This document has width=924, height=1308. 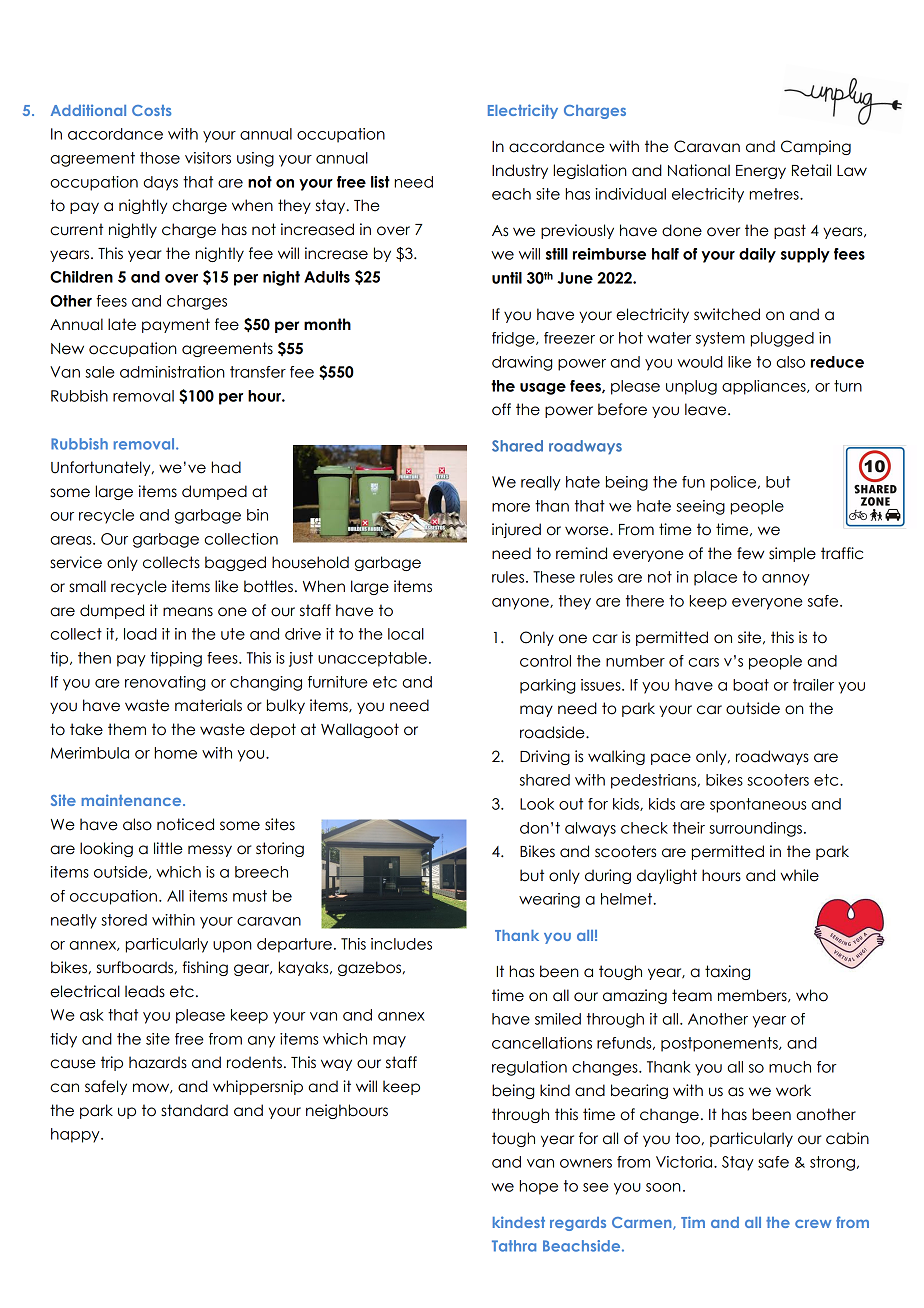 I want to click on surroundings, so click(x=755, y=829).
